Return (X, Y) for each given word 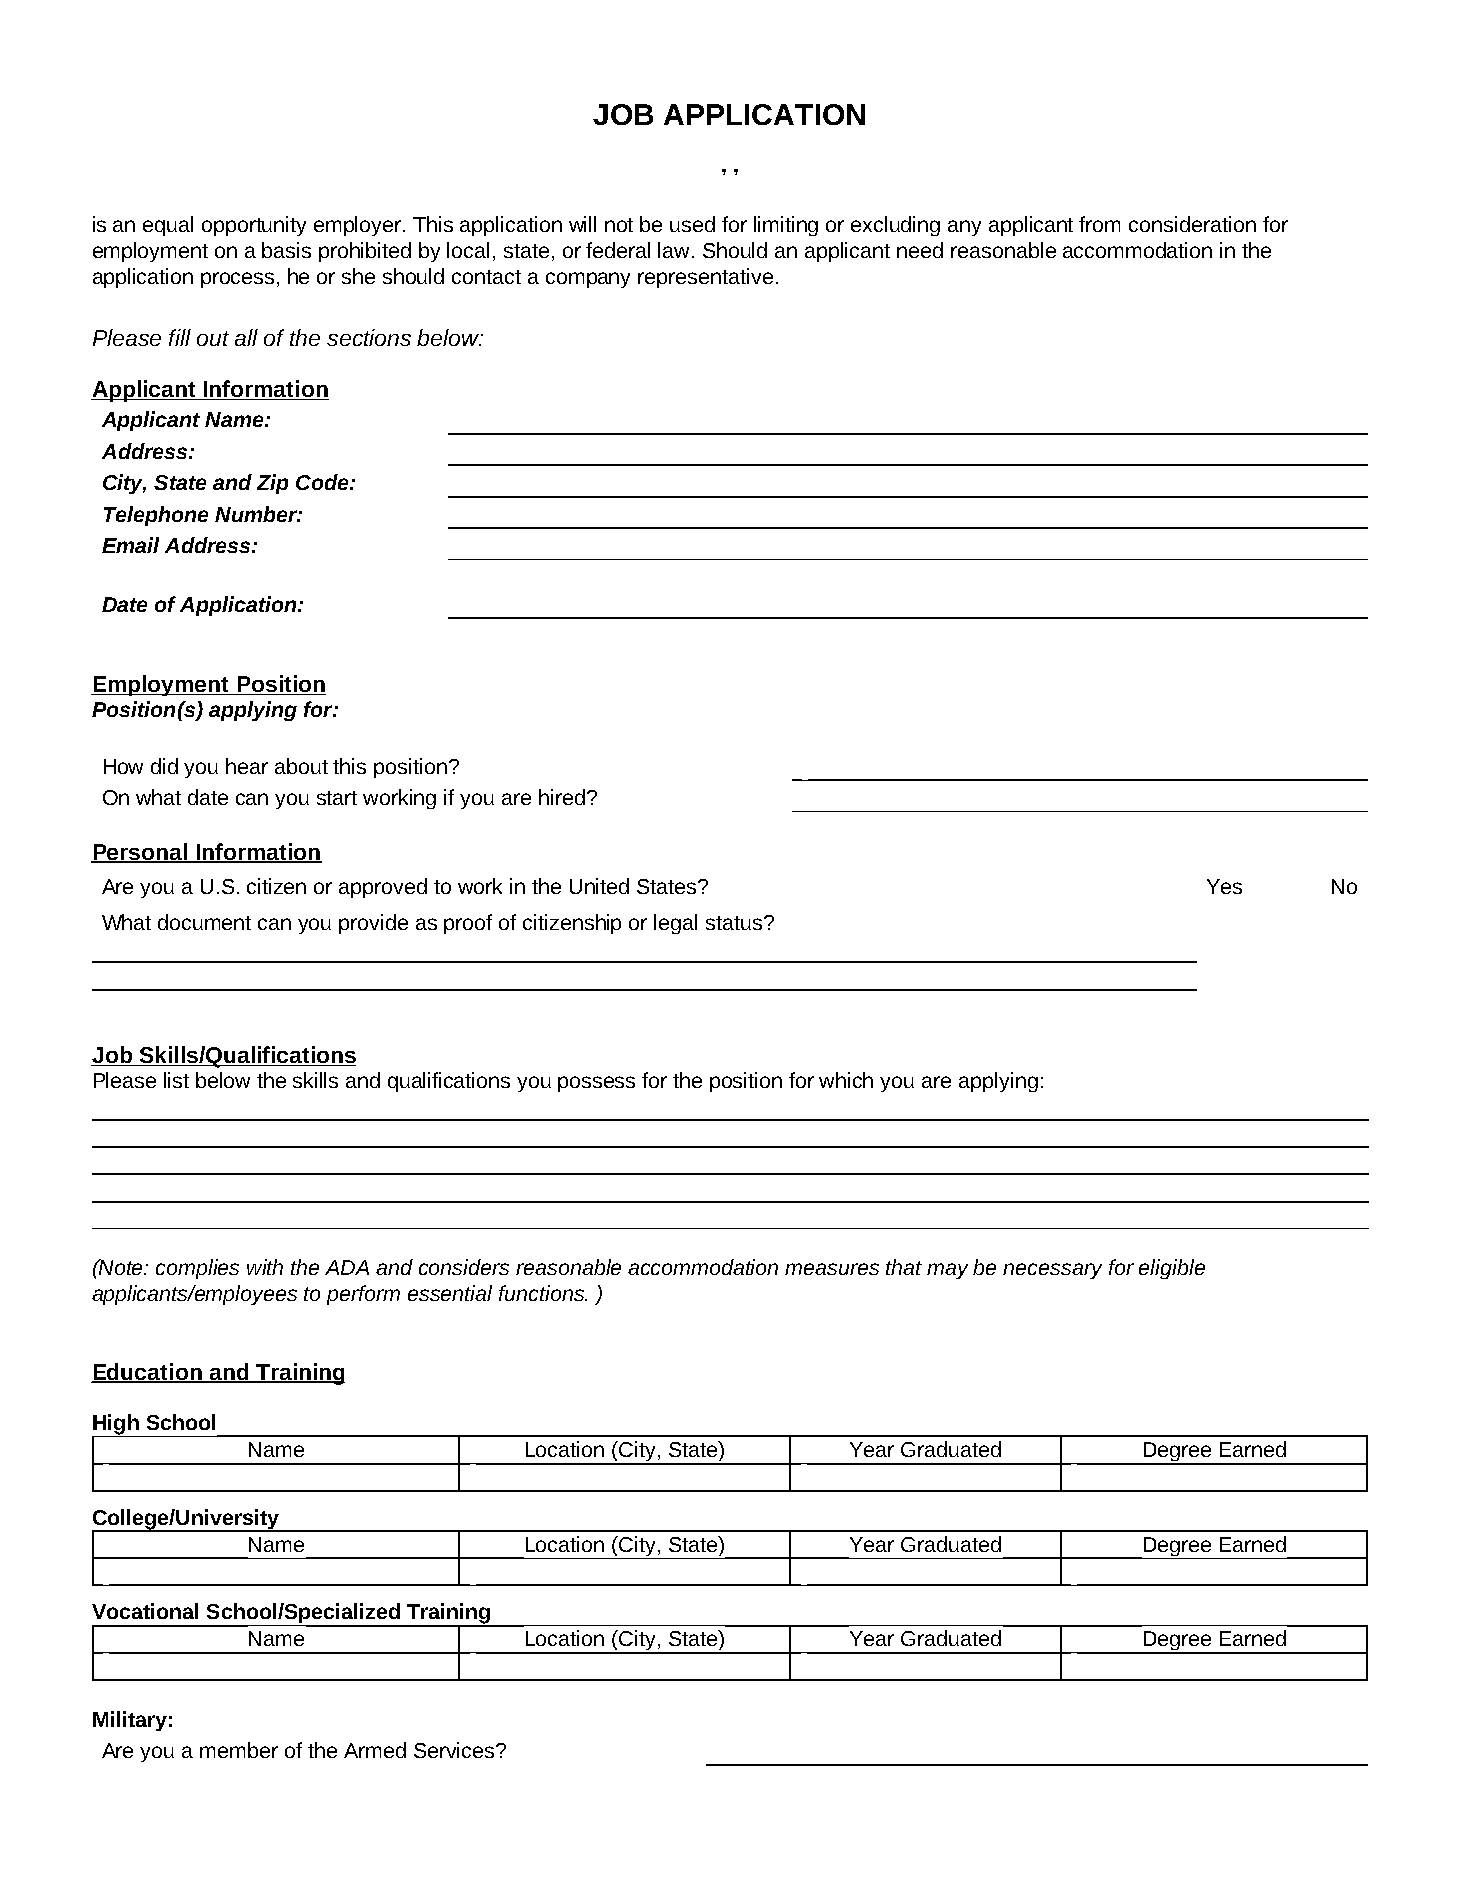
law (675, 250)
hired (562, 797)
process (237, 280)
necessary (1052, 1271)
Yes (1224, 886)
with (265, 1267)
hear (247, 766)
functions (542, 1293)
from (1099, 224)
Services (455, 1750)
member (239, 1750)
